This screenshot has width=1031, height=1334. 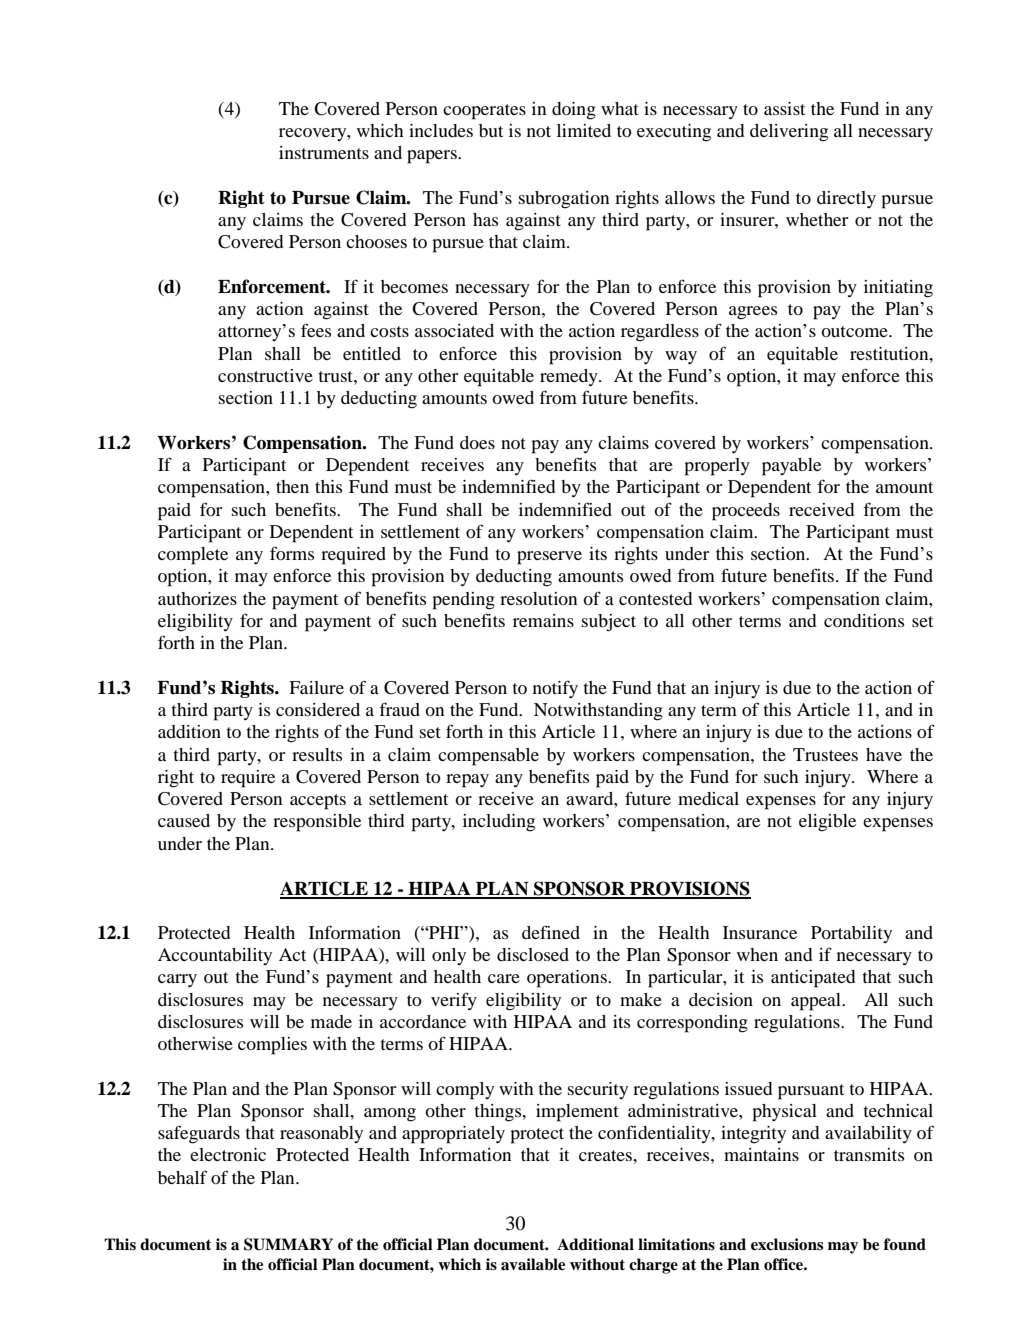 What do you see at coordinates (533, 1264) in the screenshot?
I see `available` at bounding box center [533, 1264].
